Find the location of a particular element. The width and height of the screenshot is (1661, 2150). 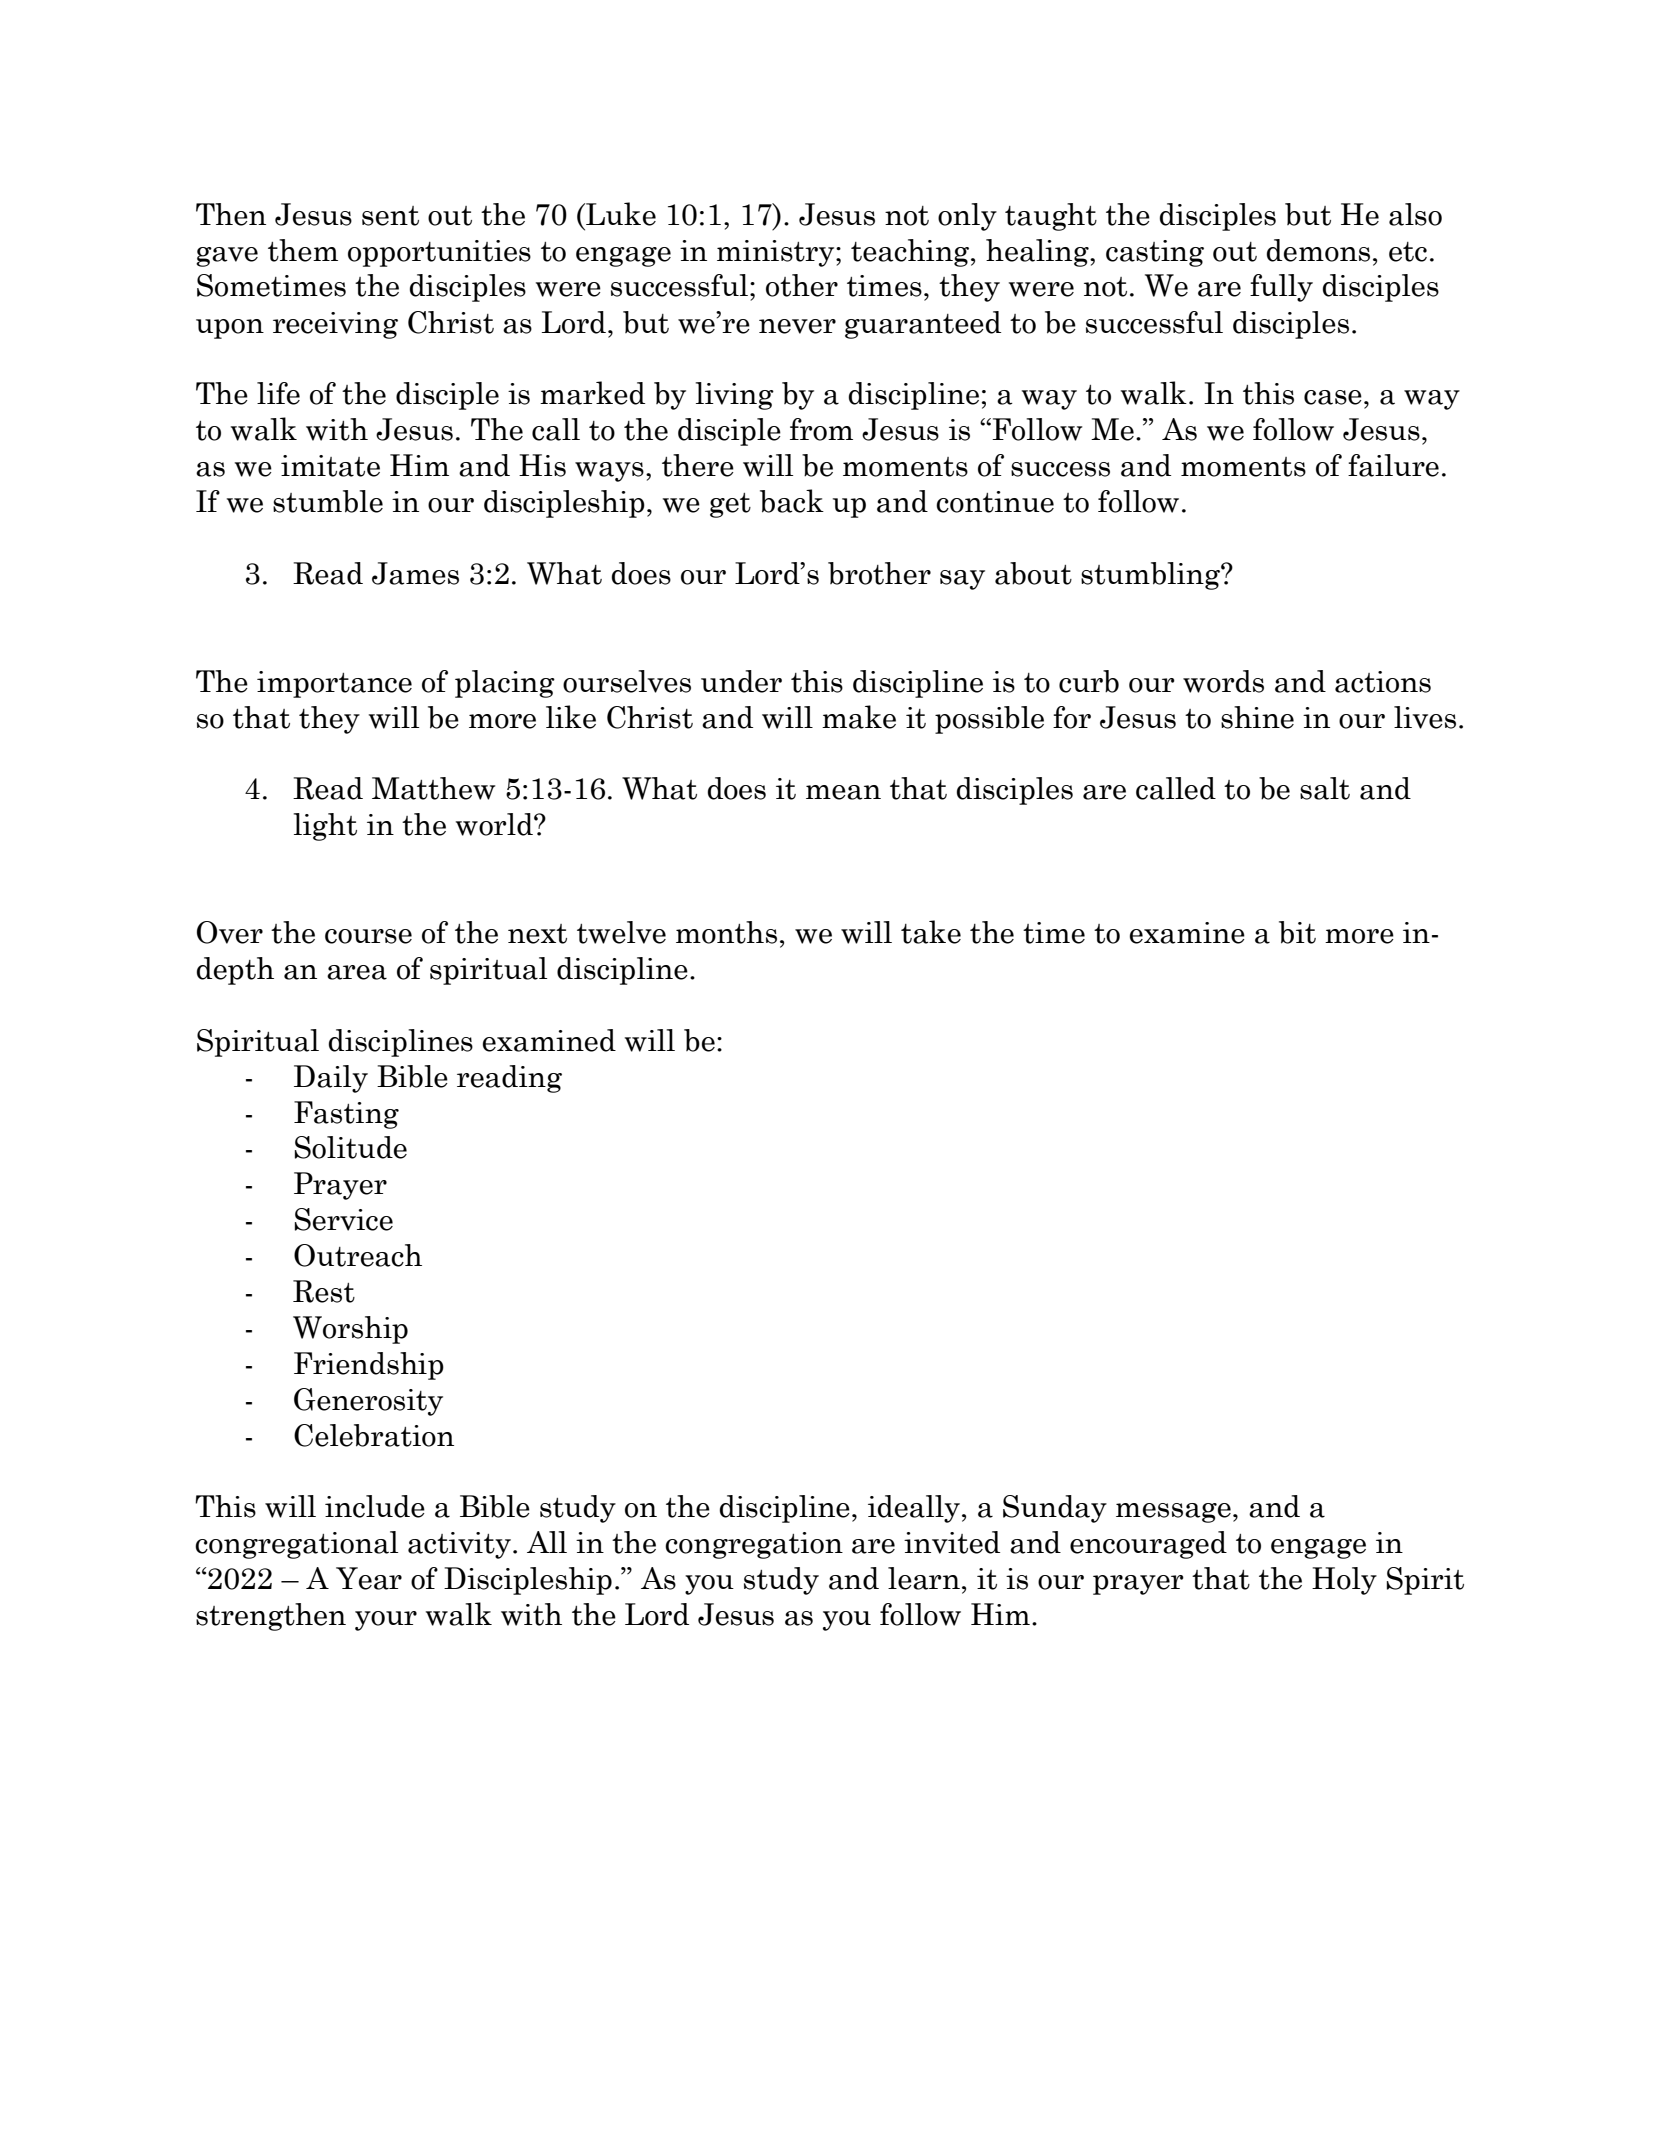

months is located at coordinates (726, 932).
